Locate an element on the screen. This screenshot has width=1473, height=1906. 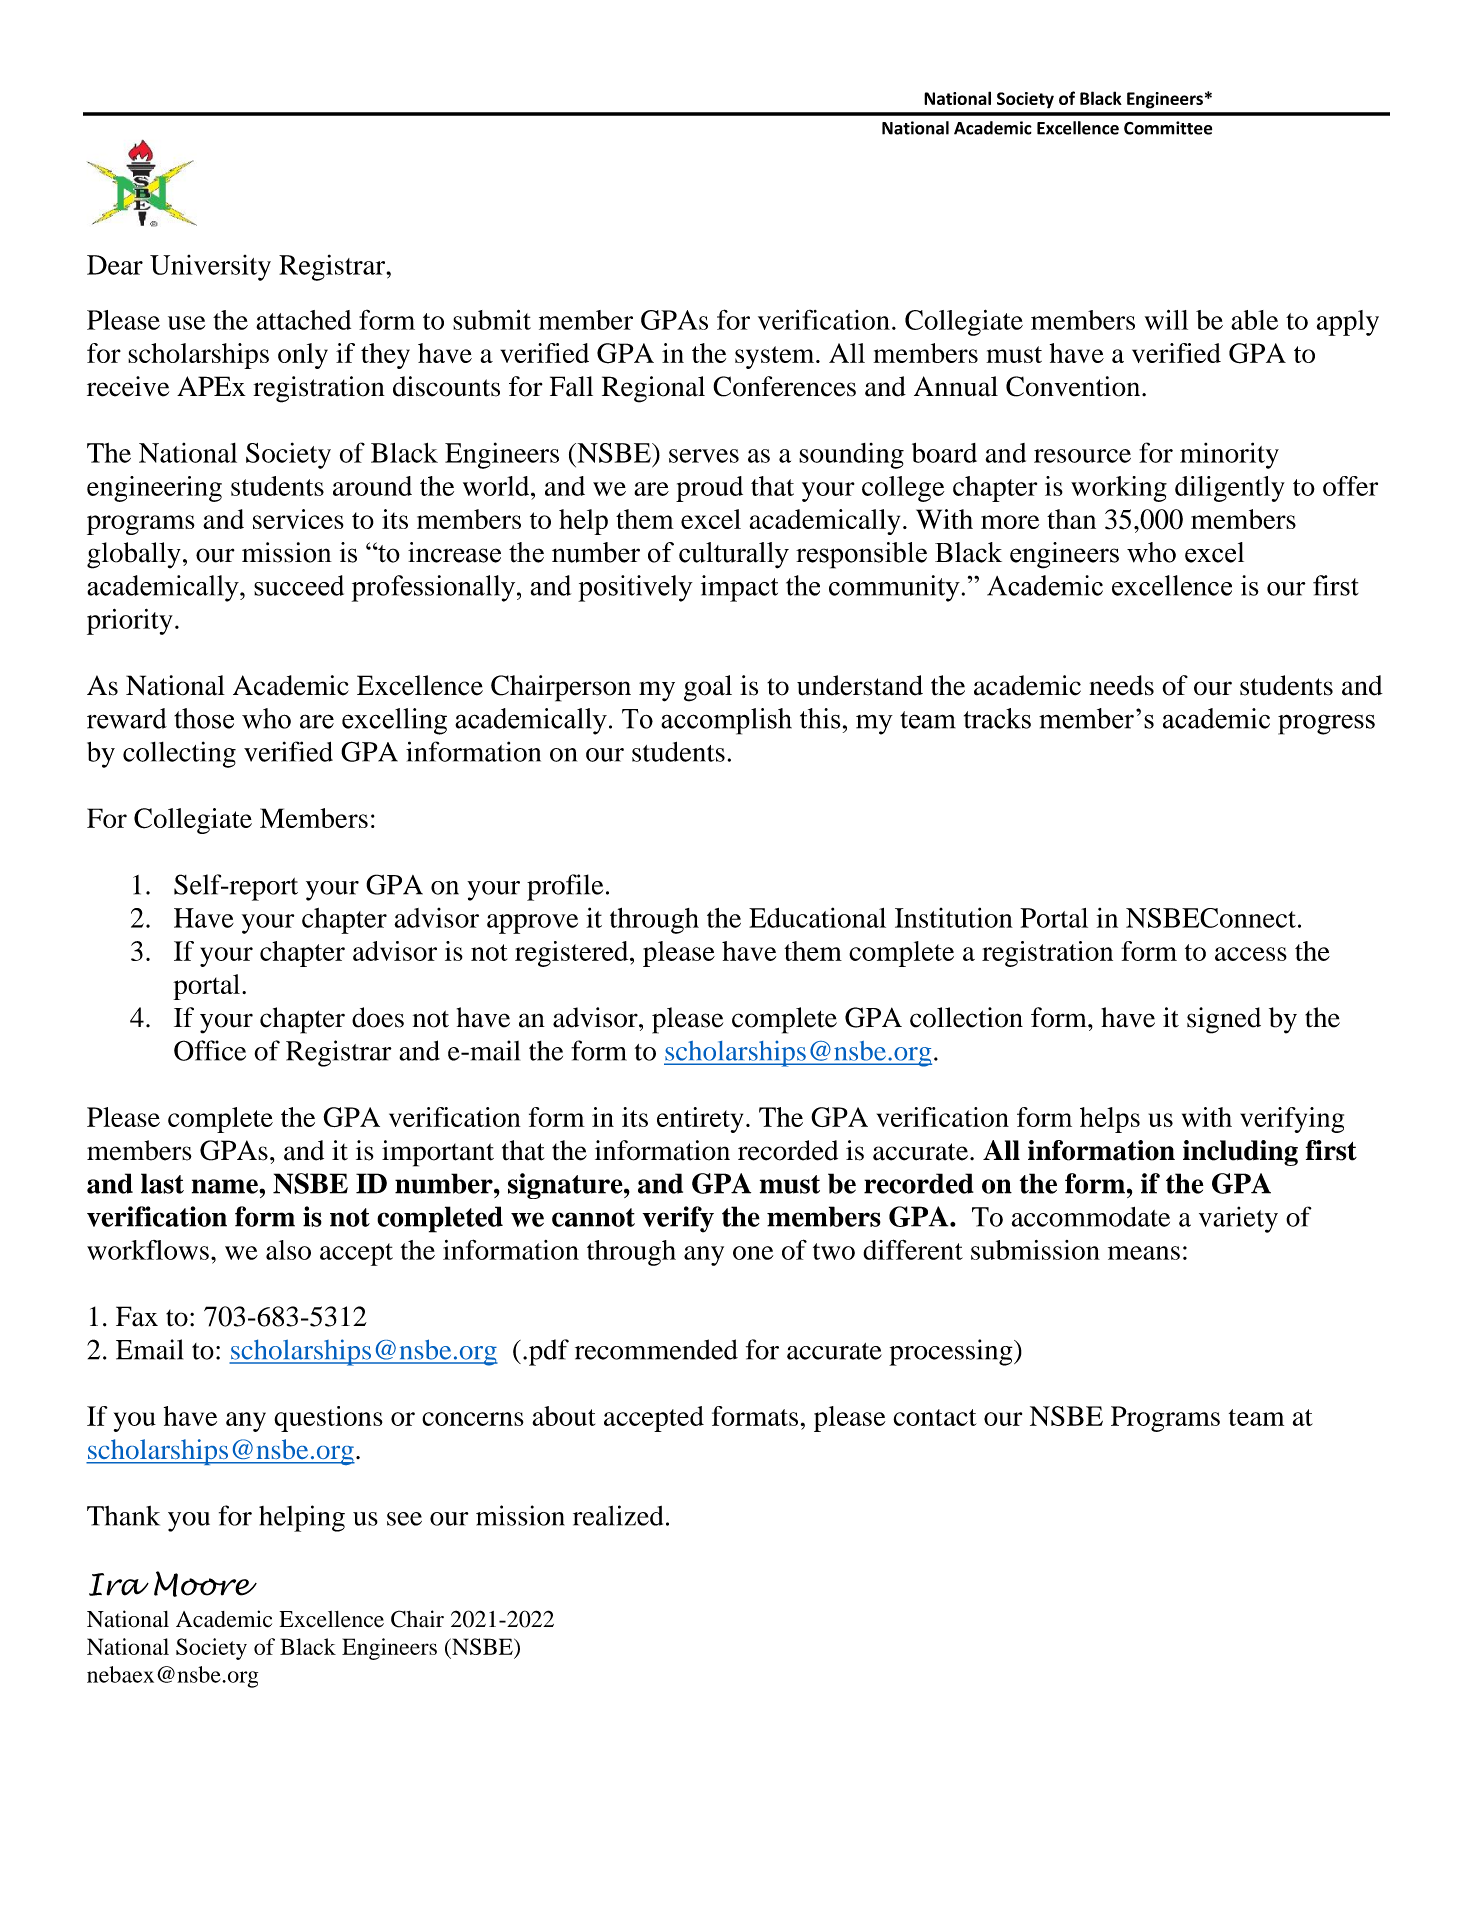
system is located at coordinates (776, 357).
